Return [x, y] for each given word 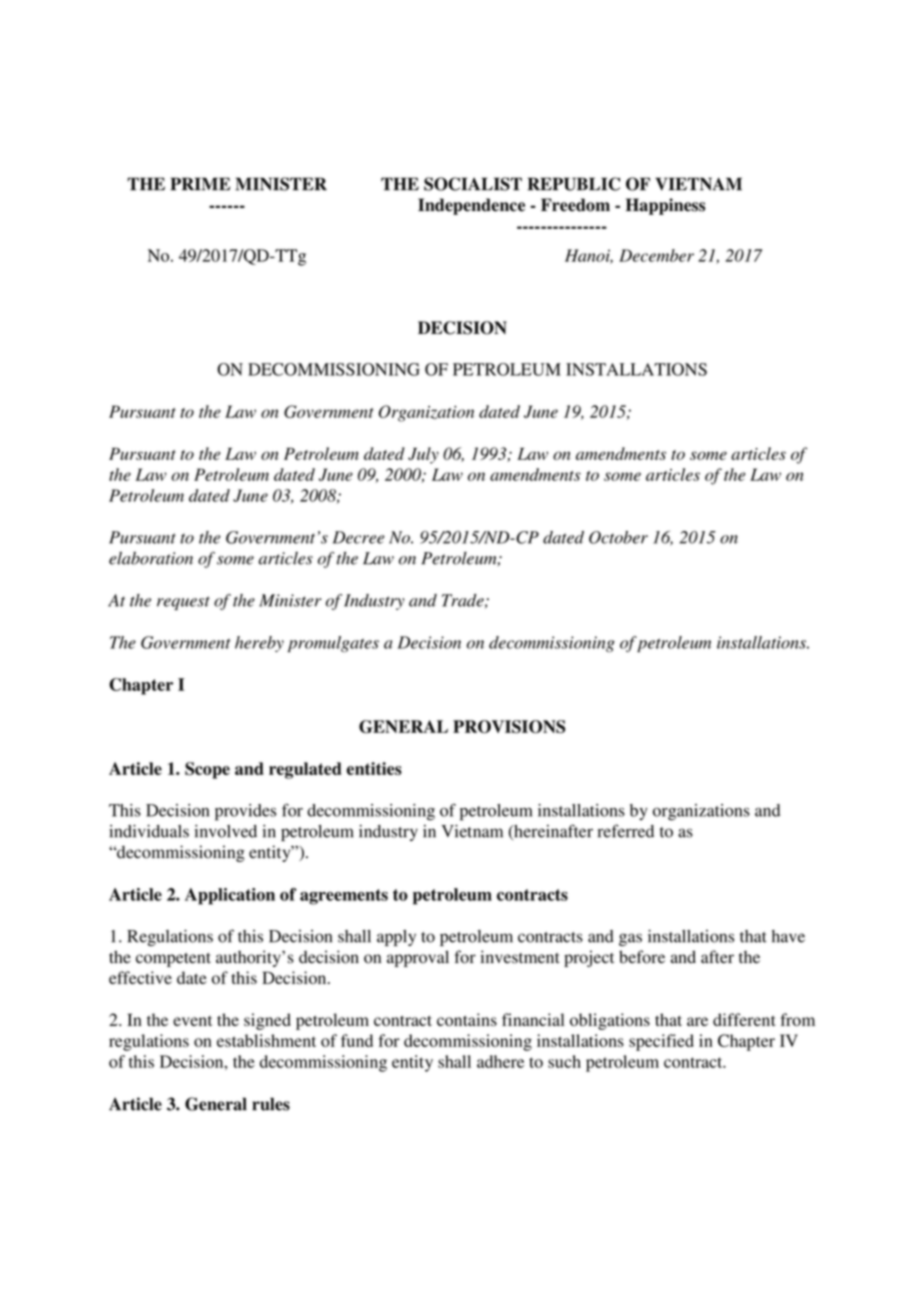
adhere [500, 1061]
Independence [471, 206]
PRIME [200, 184]
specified [661, 1042]
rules [271, 1104]
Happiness [665, 206]
